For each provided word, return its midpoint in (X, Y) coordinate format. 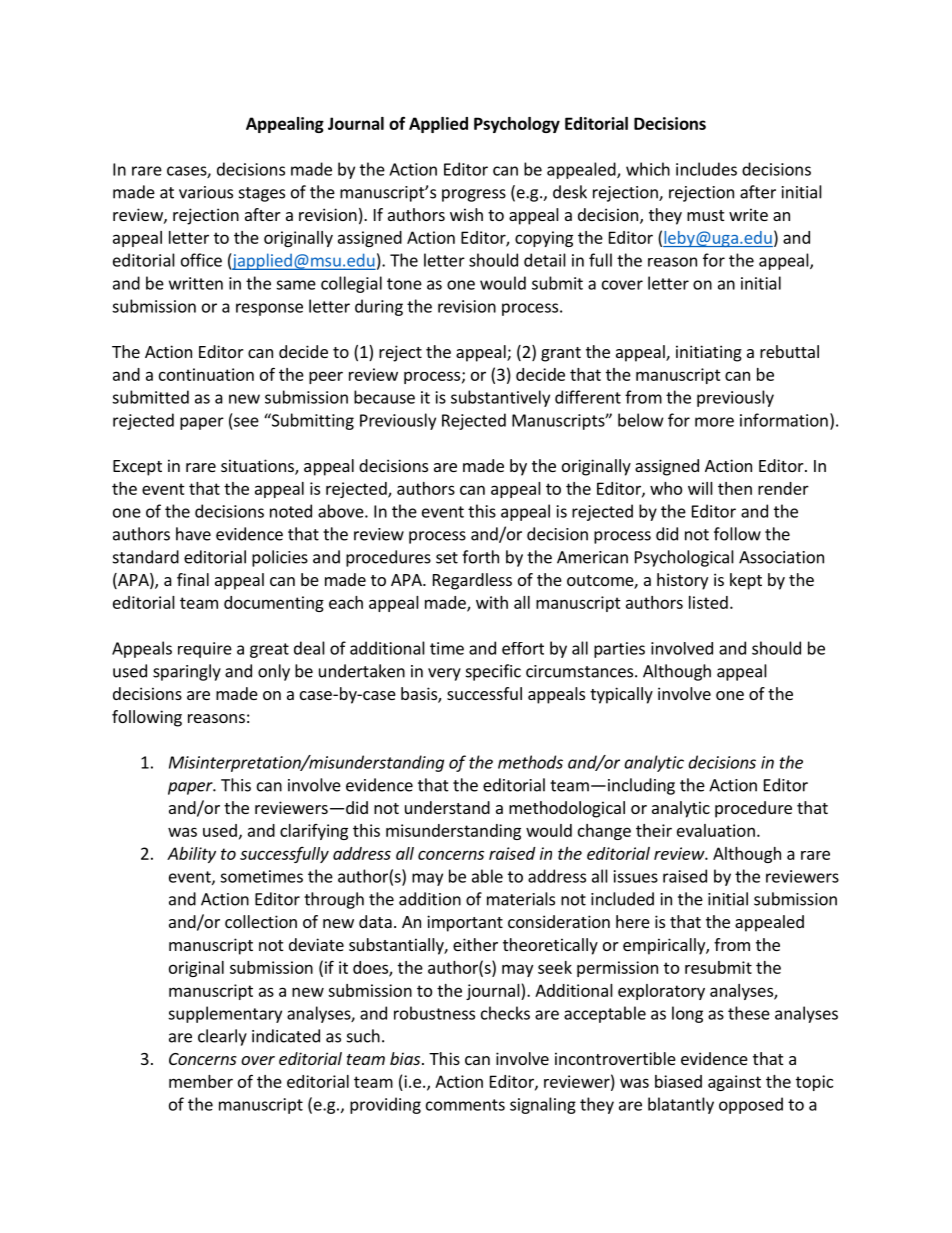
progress (474, 195)
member (201, 1081)
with (492, 602)
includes (706, 169)
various (206, 192)
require (205, 650)
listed (708, 602)
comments (465, 1105)
